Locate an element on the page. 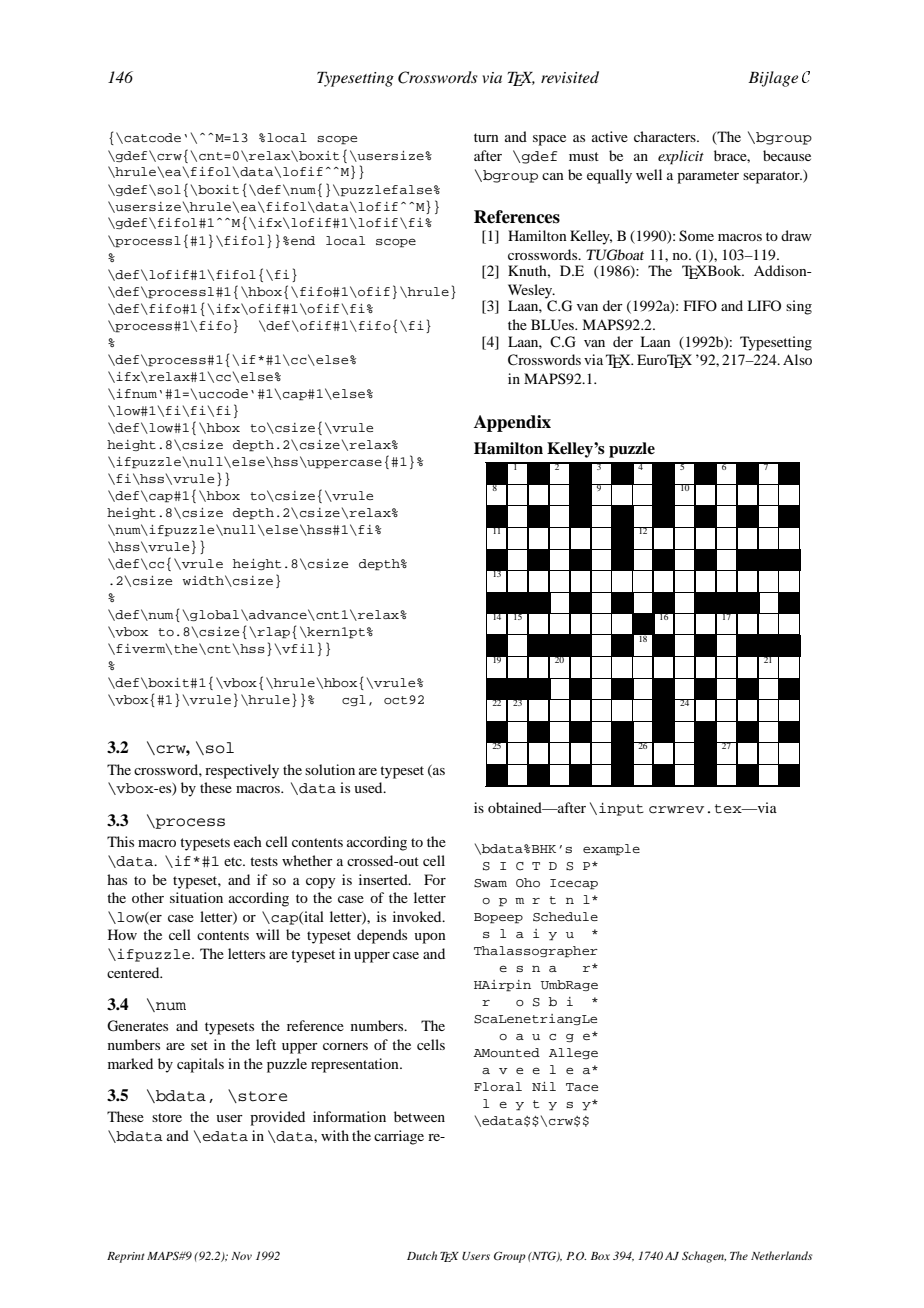 The width and height of the image is (924, 1308). Swam is located at coordinates (490, 883).
